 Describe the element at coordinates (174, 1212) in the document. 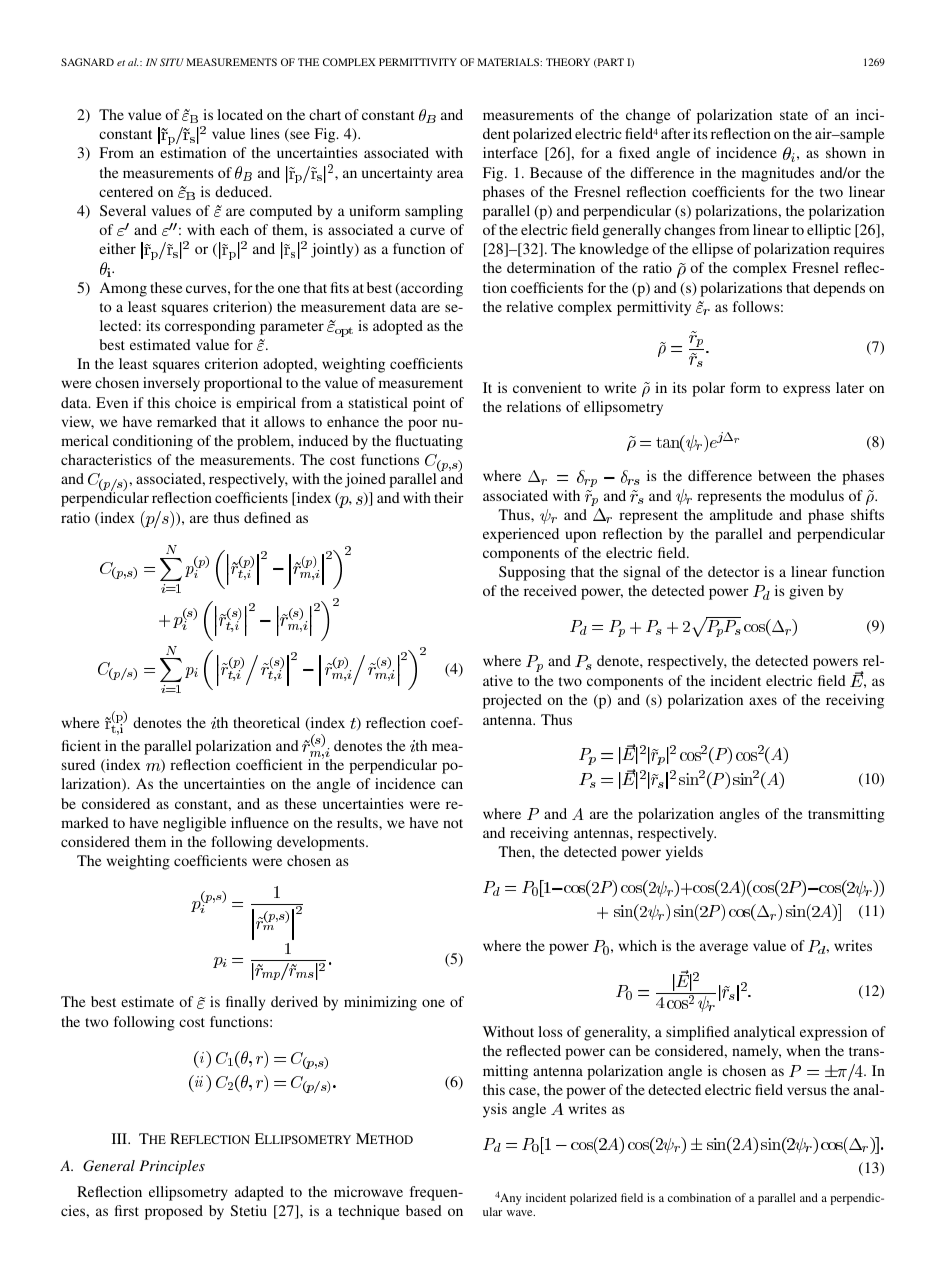

I see `proposed` at that location.
